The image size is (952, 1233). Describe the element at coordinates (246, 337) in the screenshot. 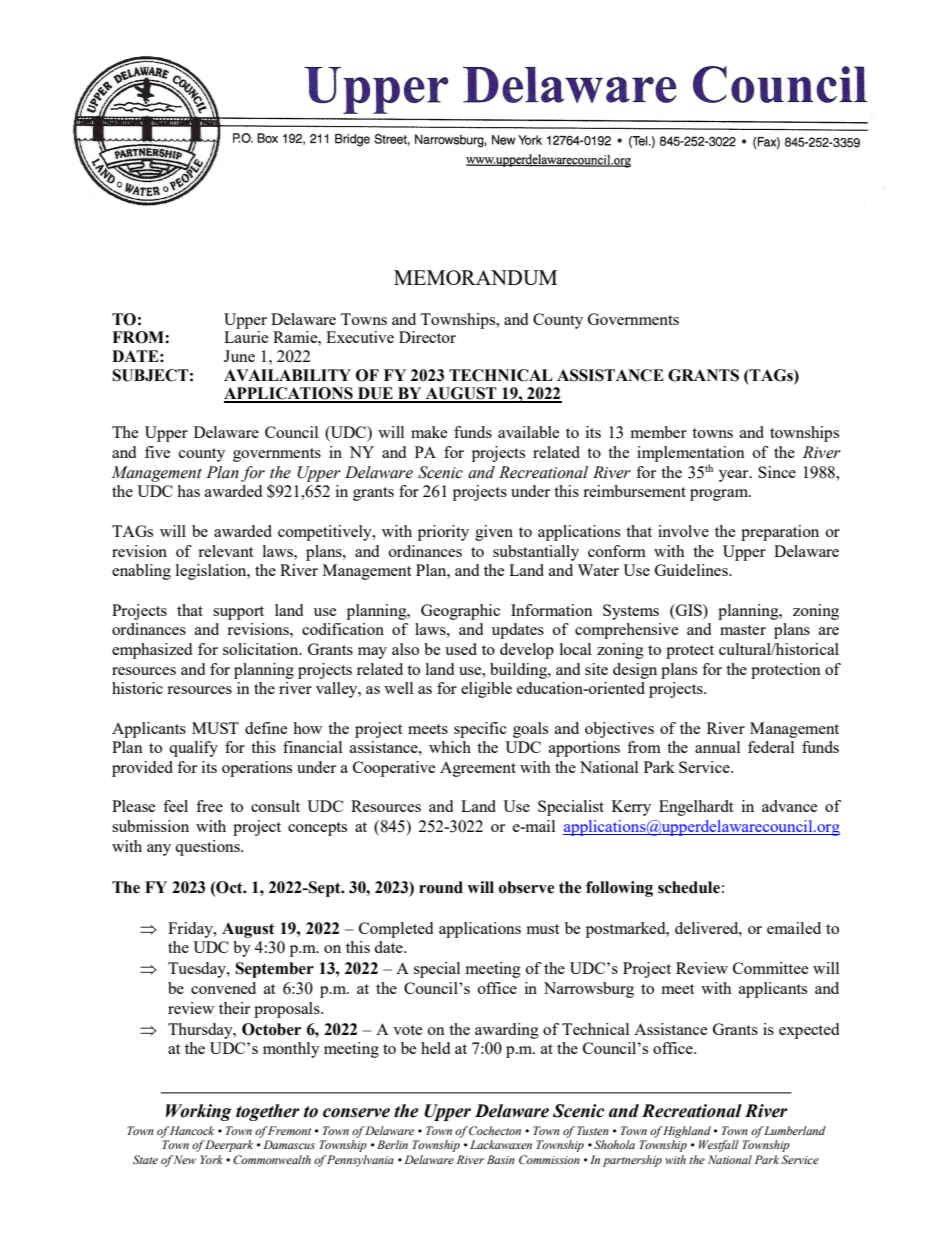

I see `Laurie` at that location.
